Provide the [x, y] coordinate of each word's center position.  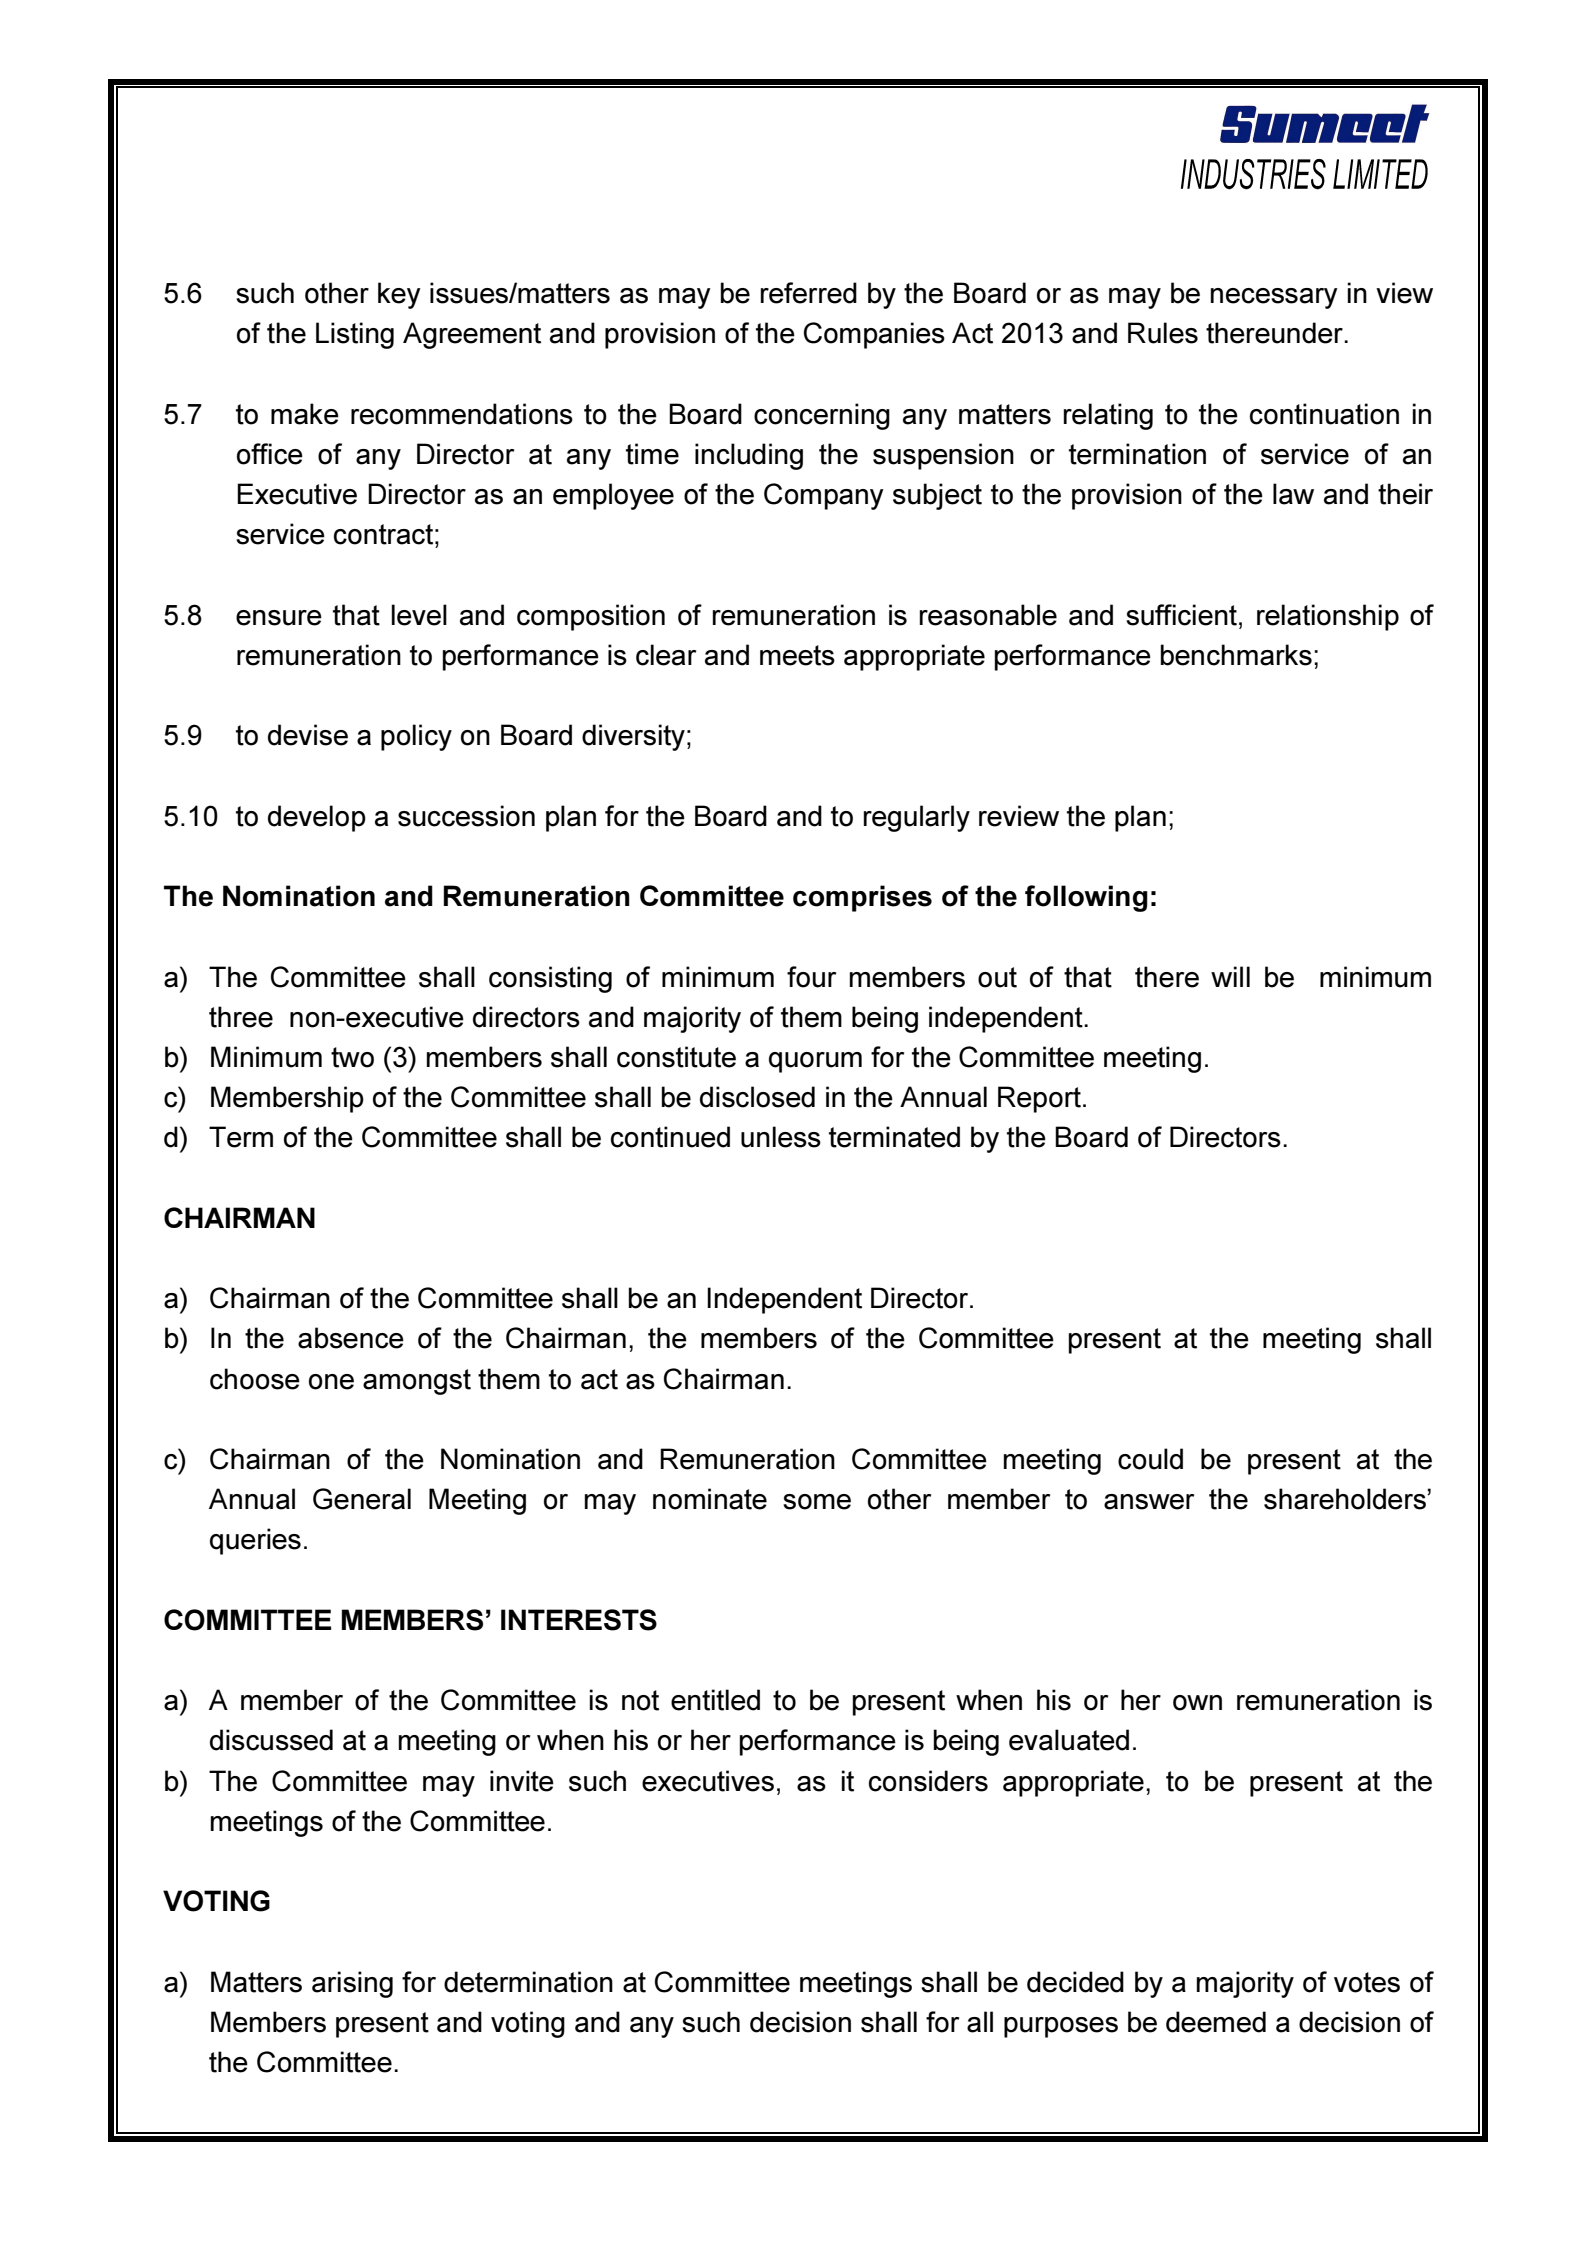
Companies [874, 335]
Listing [355, 335]
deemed [1216, 2022]
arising [352, 1984]
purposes [1061, 2027]
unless [781, 1137]
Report [1039, 1099]
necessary [1274, 298]
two [352, 1057]
